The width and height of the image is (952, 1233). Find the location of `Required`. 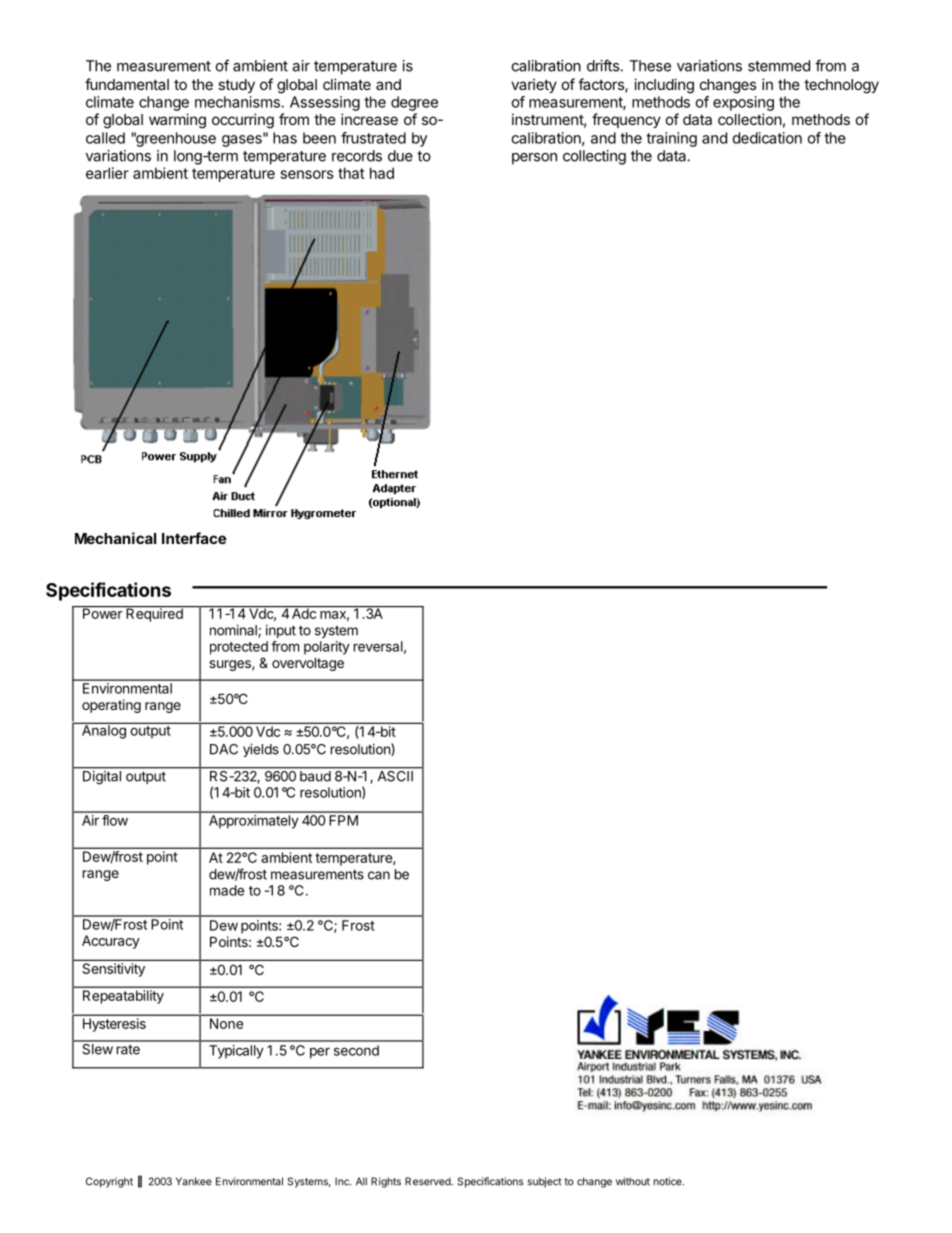

Required is located at coordinates (154, 614).
